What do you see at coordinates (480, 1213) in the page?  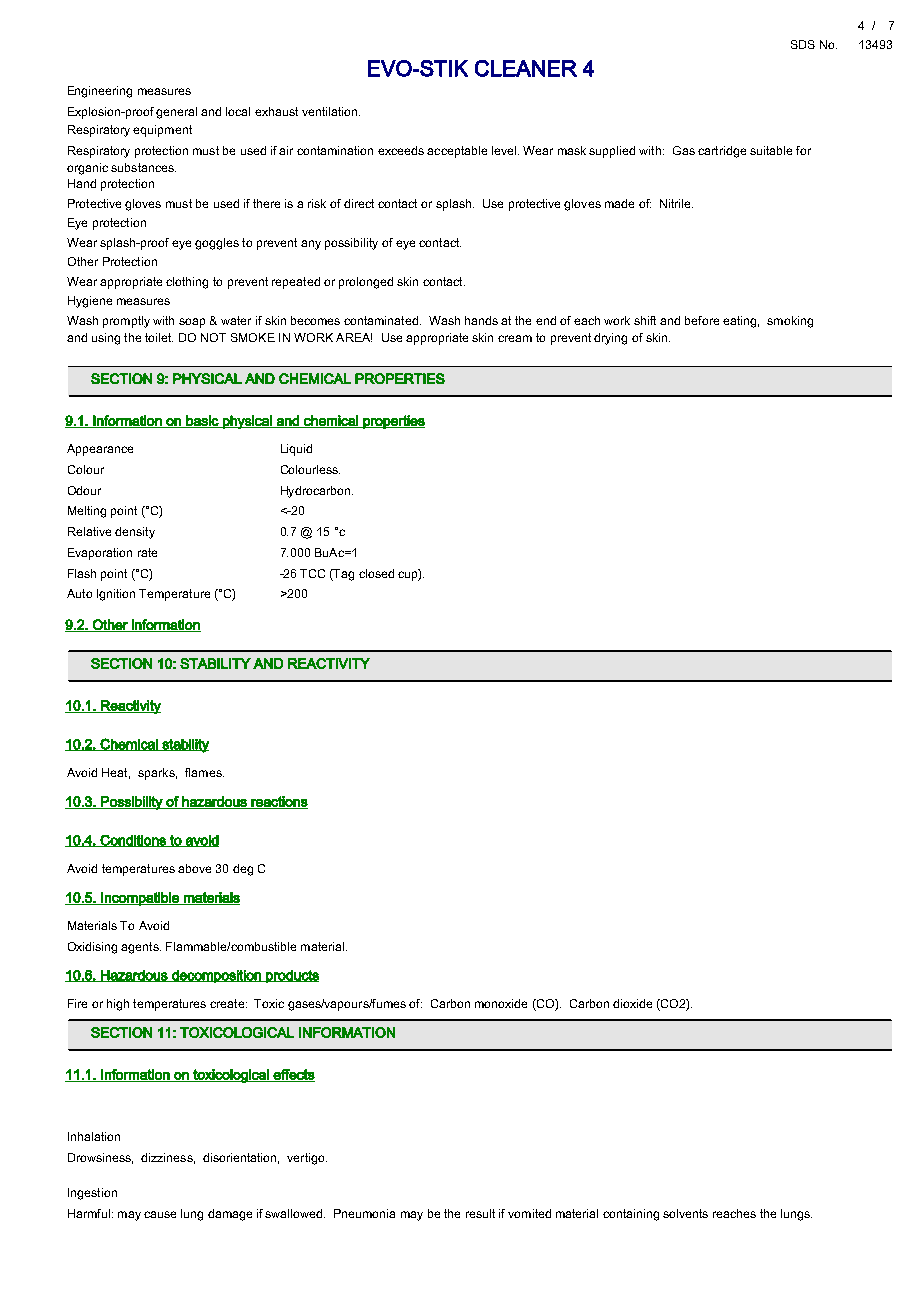 I see `result` at bounding box center [480, 1213].
